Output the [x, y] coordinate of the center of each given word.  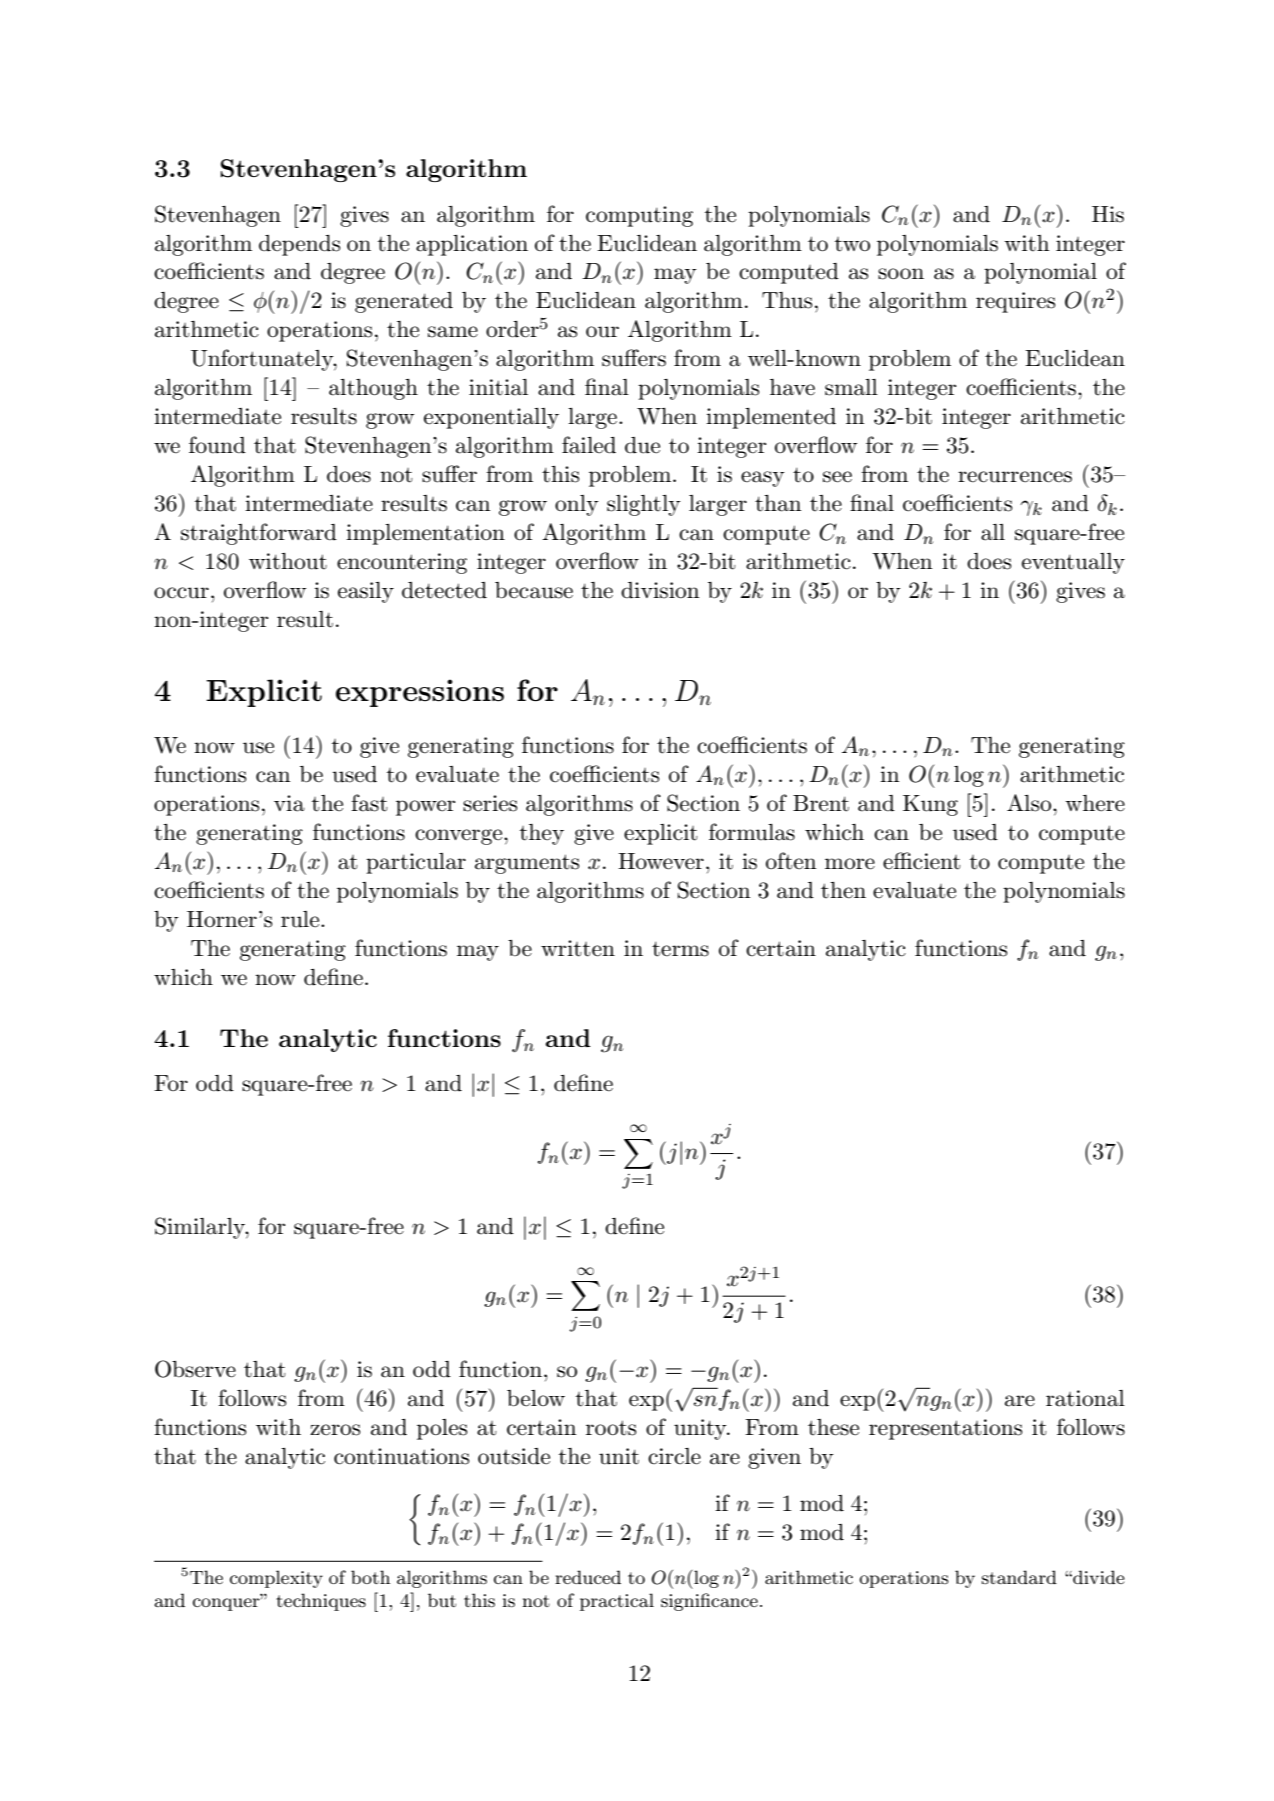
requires [1015, 302]
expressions [420, 693]
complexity [276, 1579]
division [660, 590]
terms [680, 949]
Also [1029, 803]
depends [299, 245]
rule [301, 919]
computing [639, 216]
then [843, 890]
